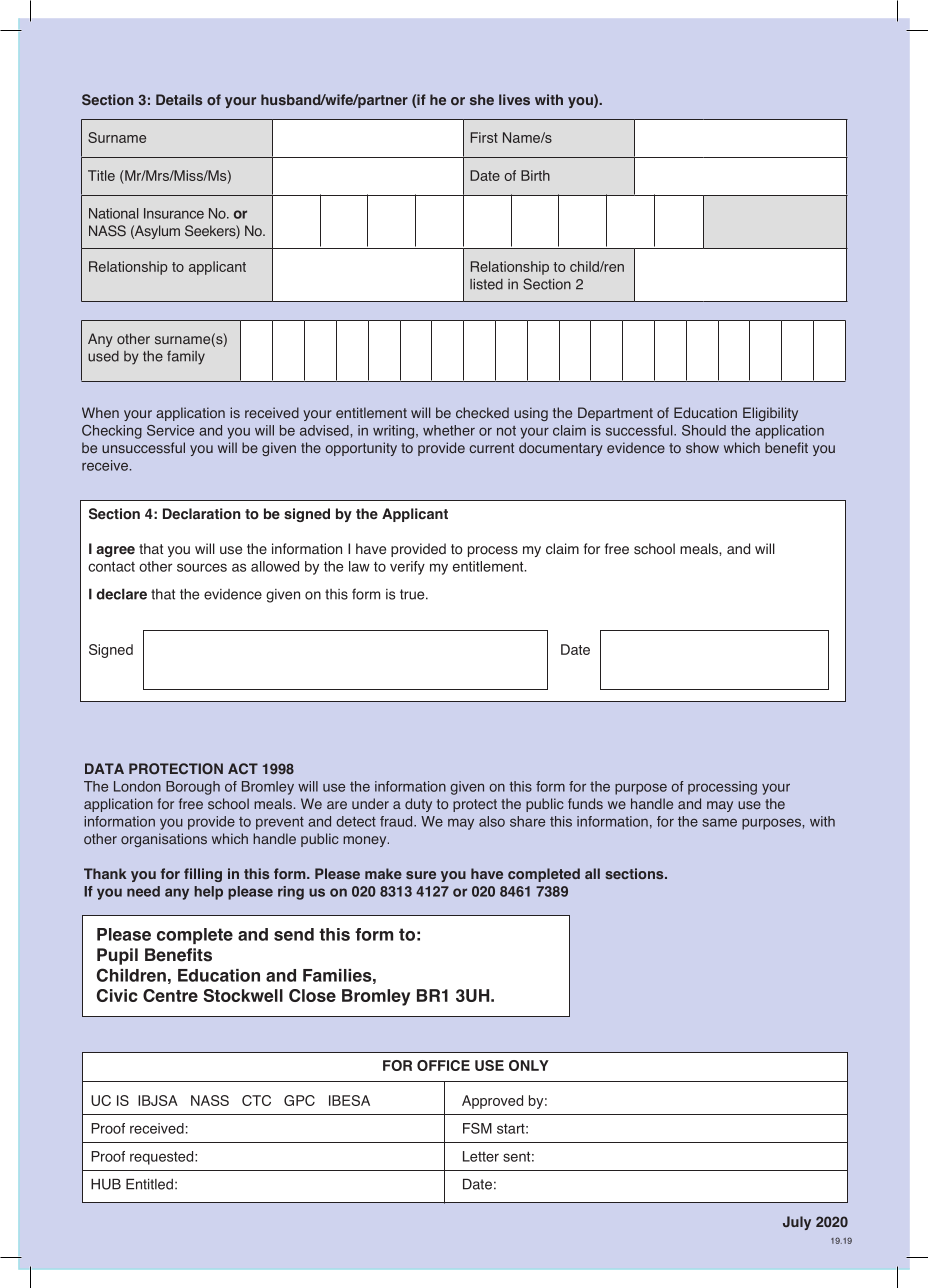  I want to click on Details, so click(179, 99).
